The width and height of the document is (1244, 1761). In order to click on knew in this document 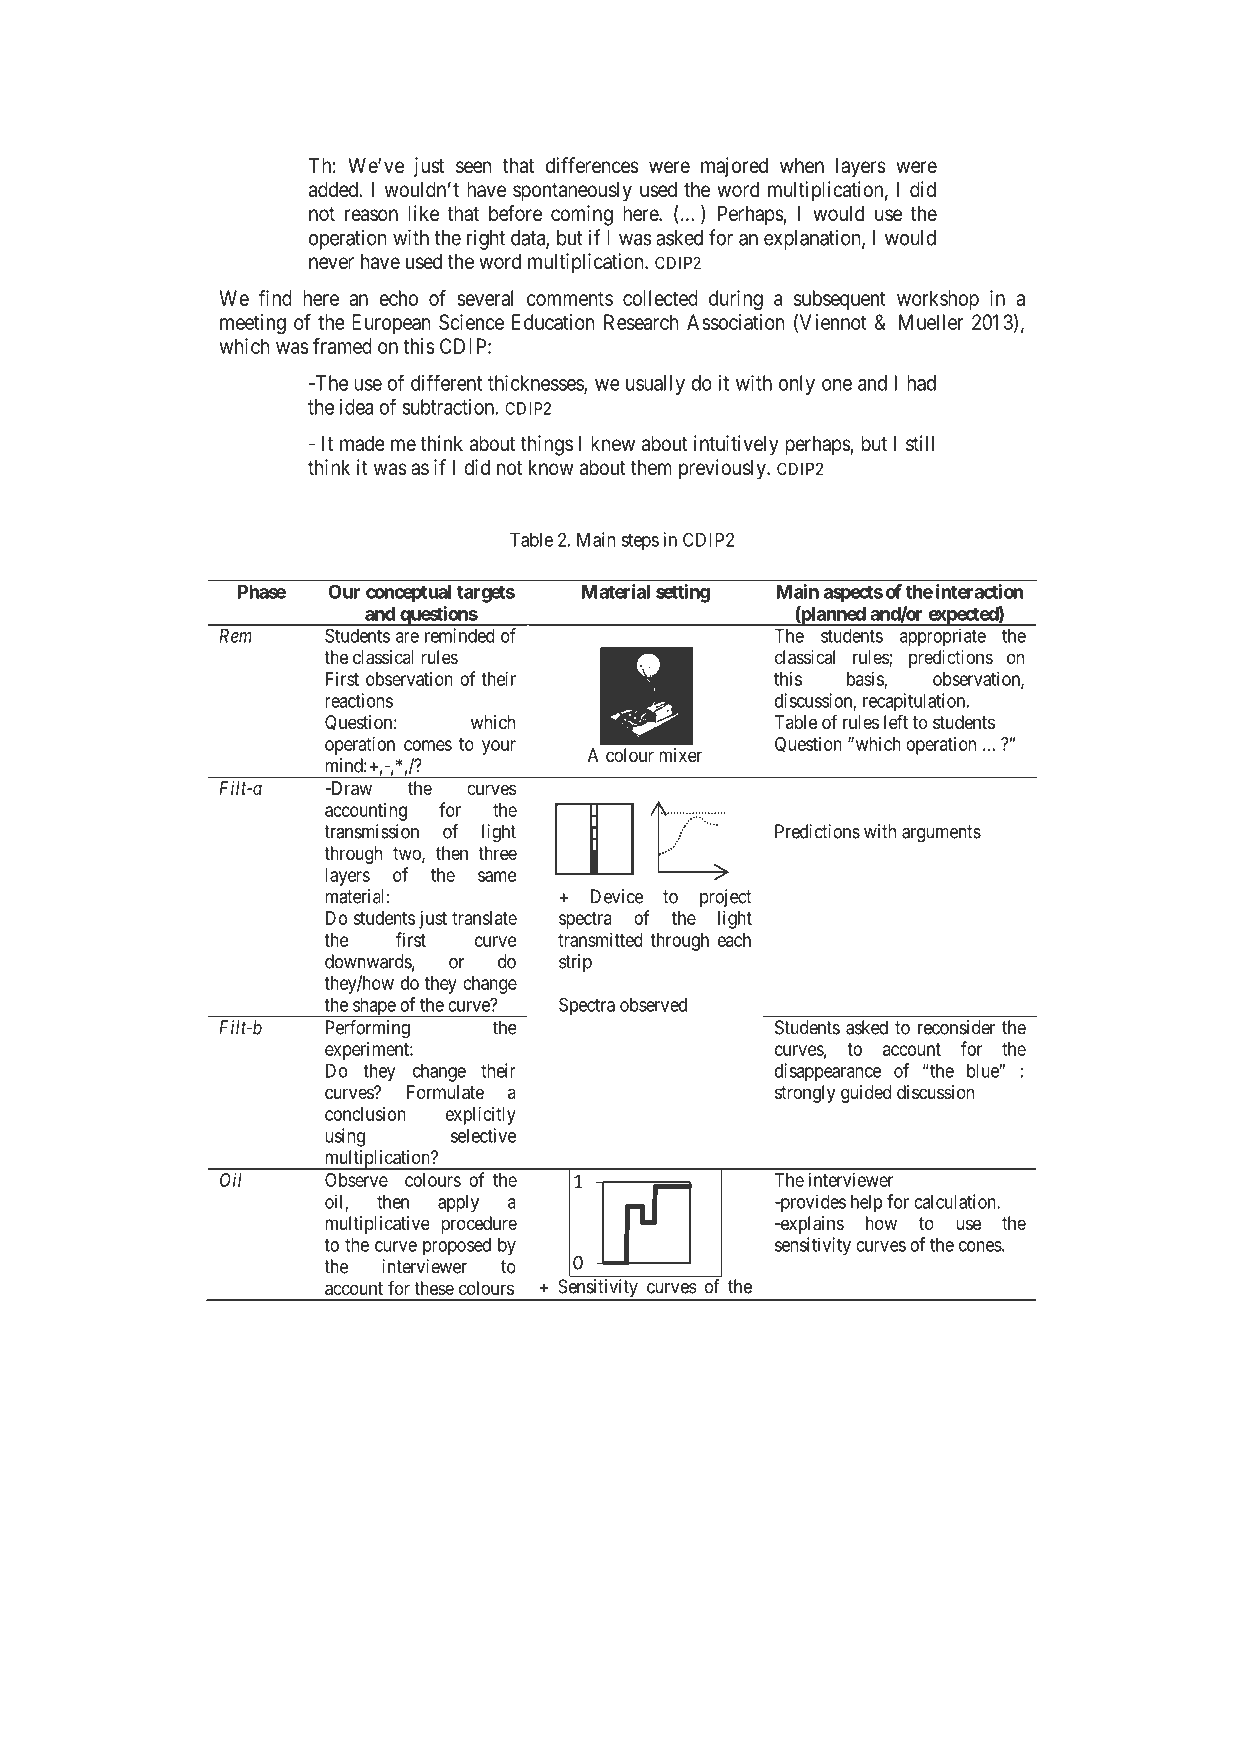, I will do `click(613, 444)`.
